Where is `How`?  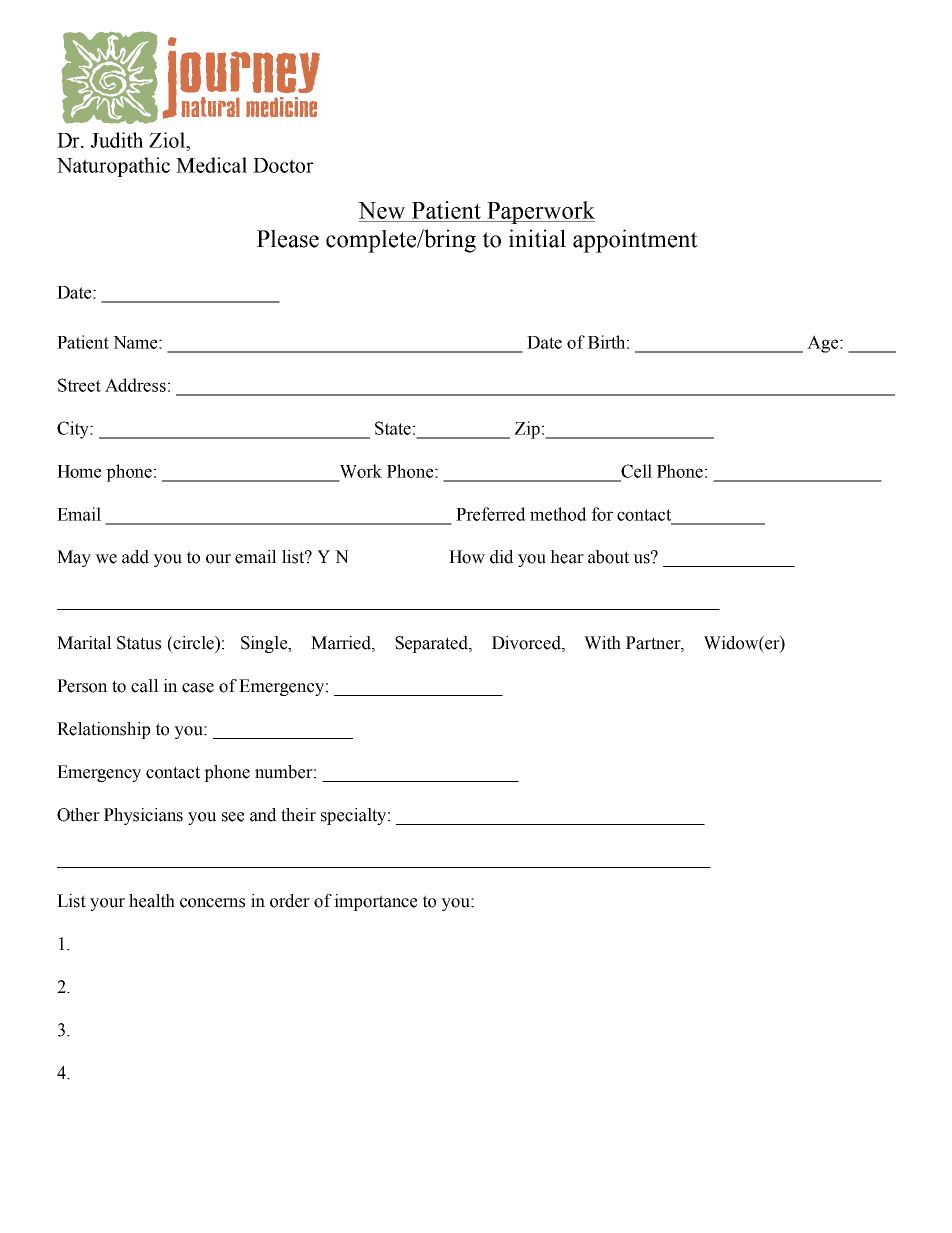 How is located at coordinates (467, 557).
